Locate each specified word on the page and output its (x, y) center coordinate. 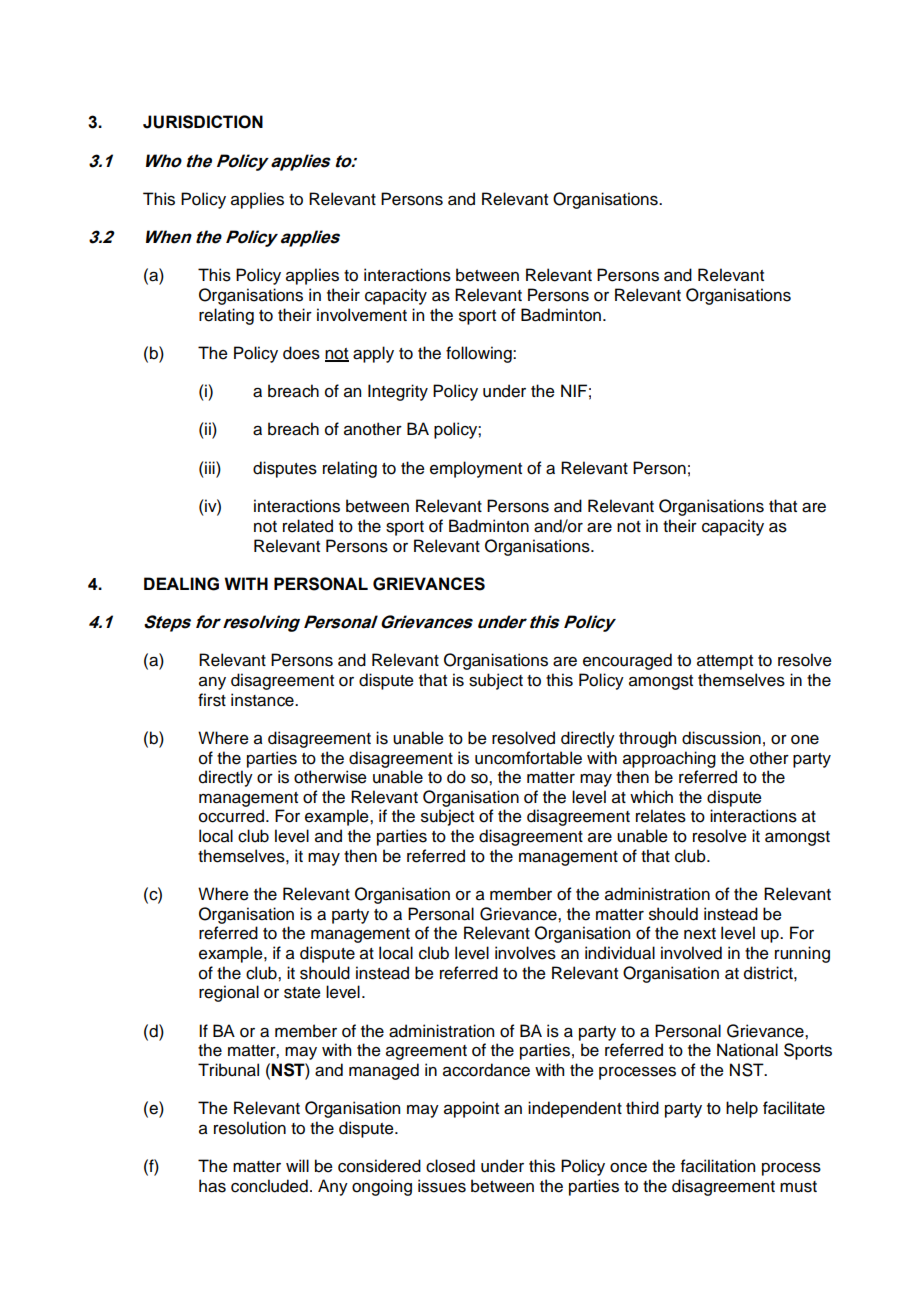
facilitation (718, 1166)
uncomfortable (528, 758)
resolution (250, 1128)
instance (263, 700)
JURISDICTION (203, 122)
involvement (362, 315)
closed (450, 1166)
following (480, 354)
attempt (725, 662)
